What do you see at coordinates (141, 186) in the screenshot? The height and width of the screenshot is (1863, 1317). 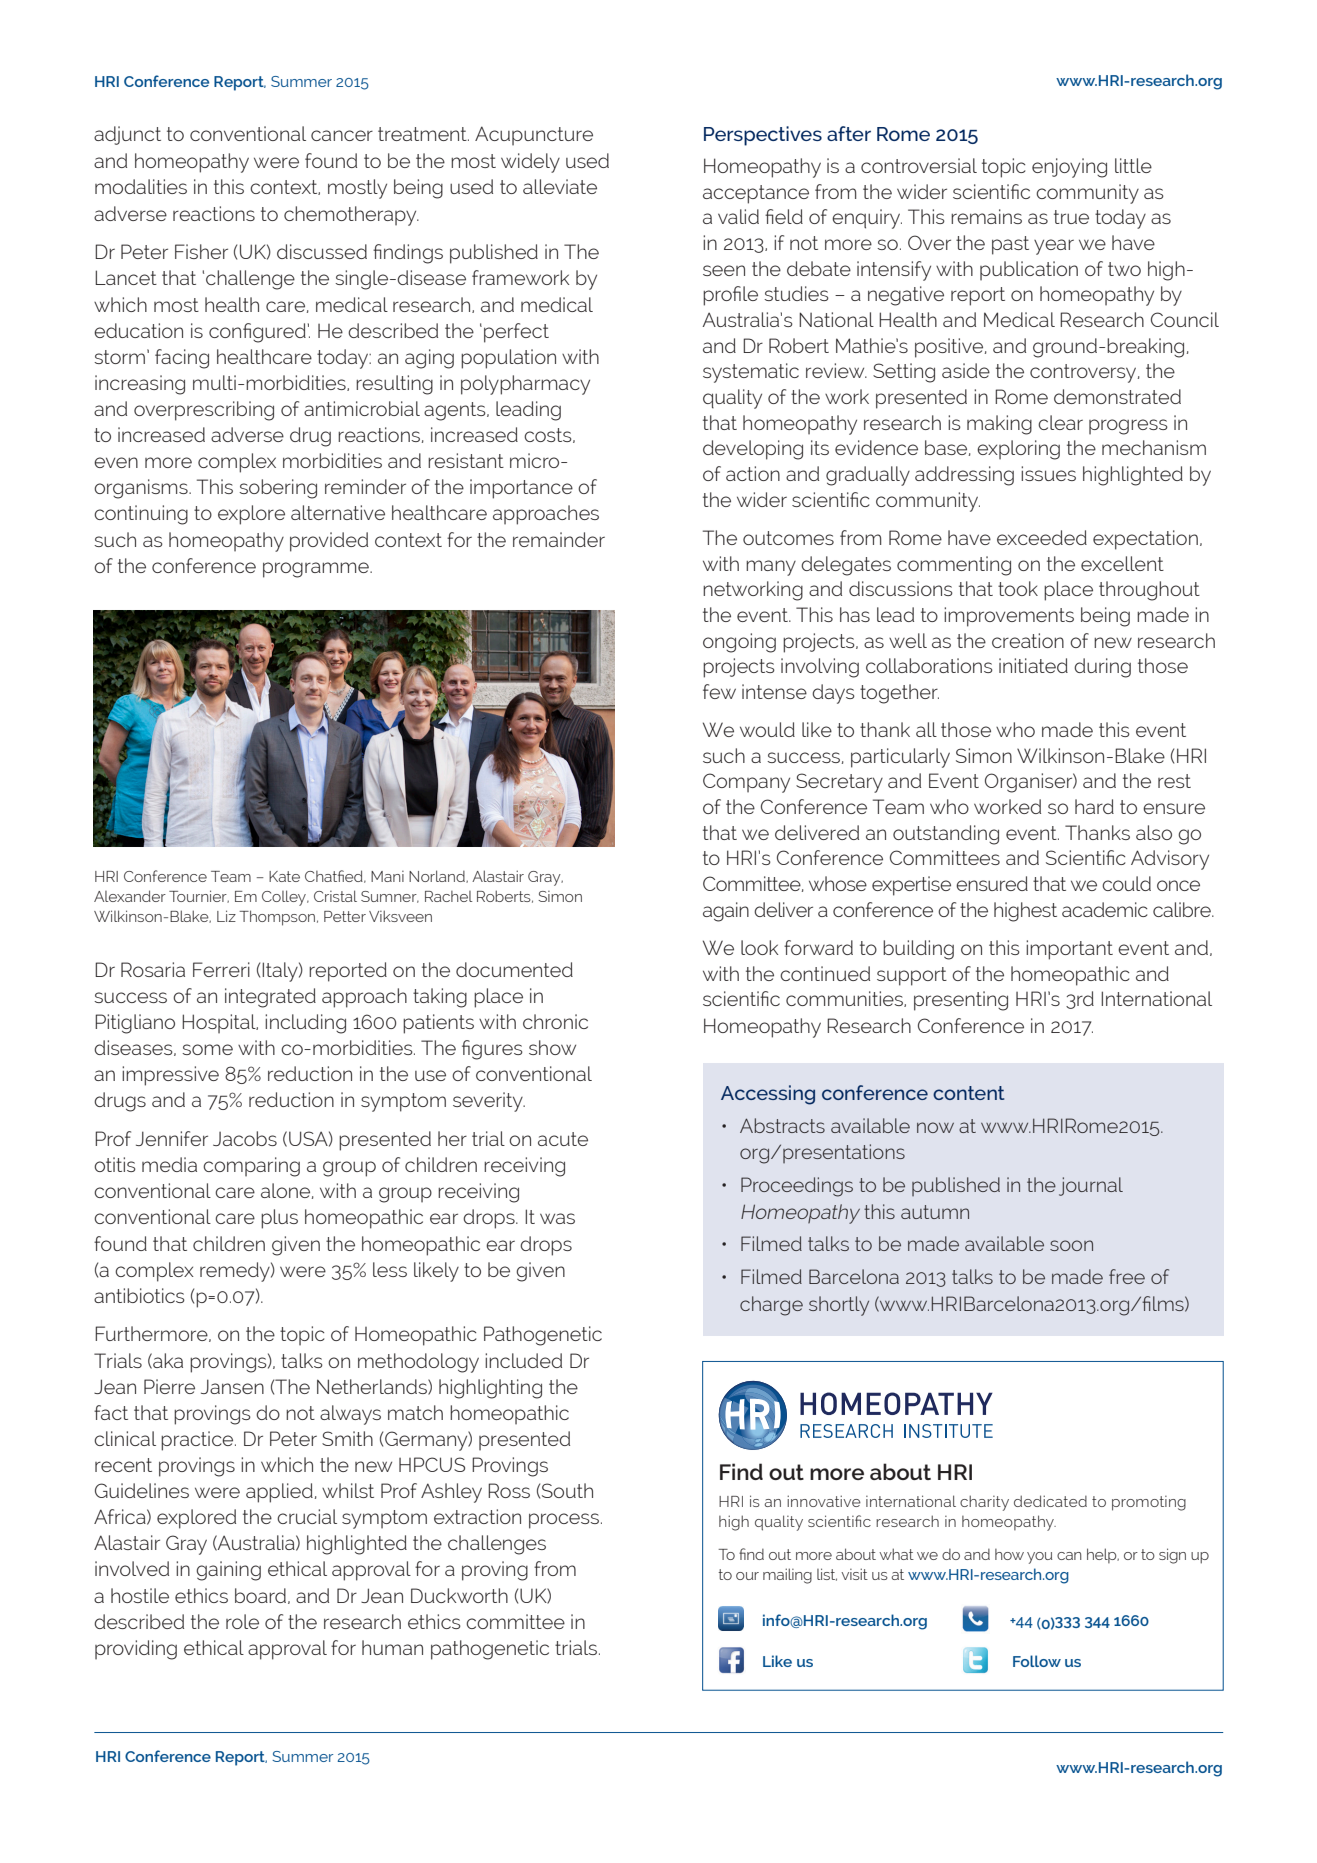 I see `modalities` at bounding box center [141, 186].
